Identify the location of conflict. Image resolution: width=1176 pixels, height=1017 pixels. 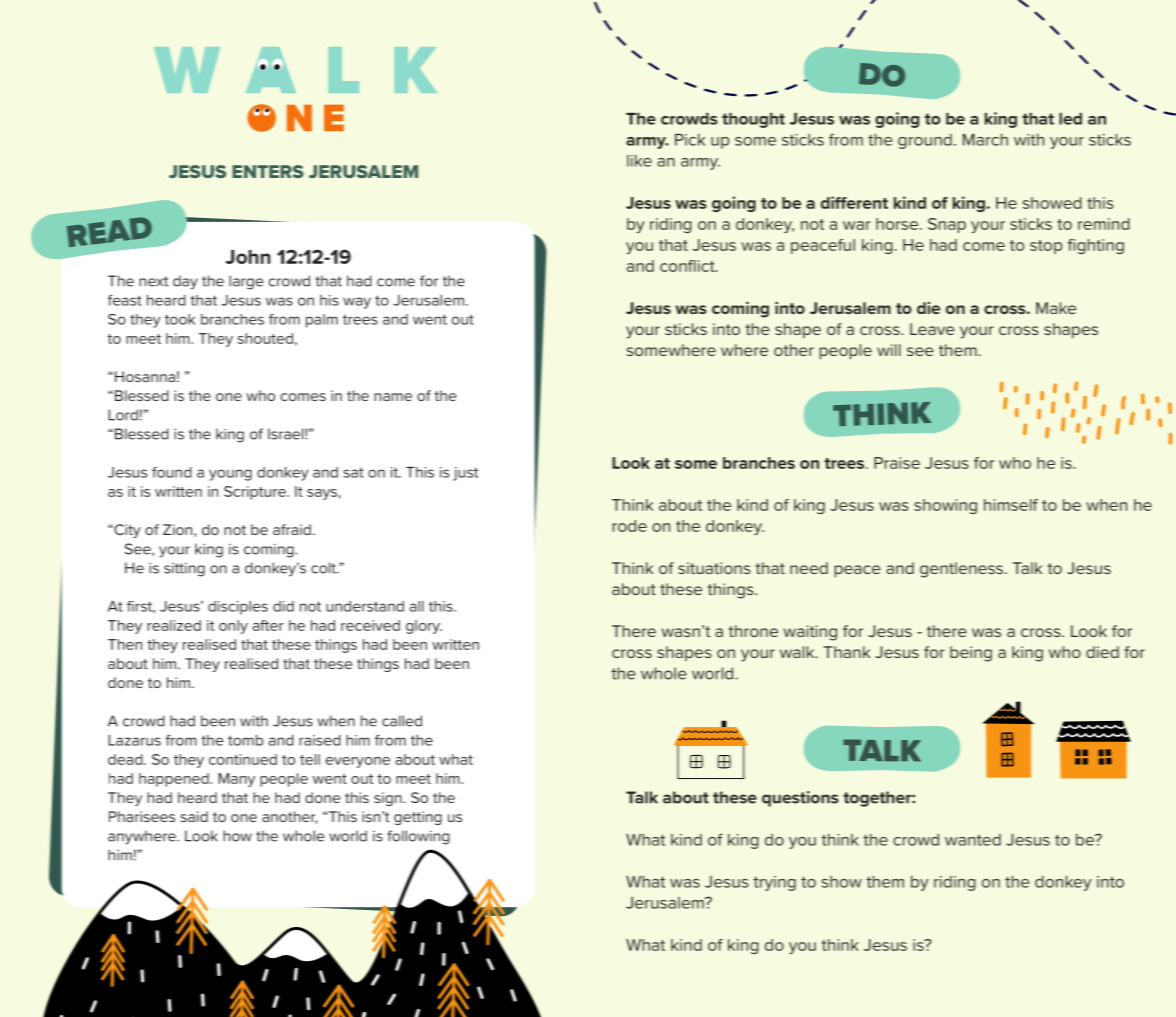
(688, 266).
